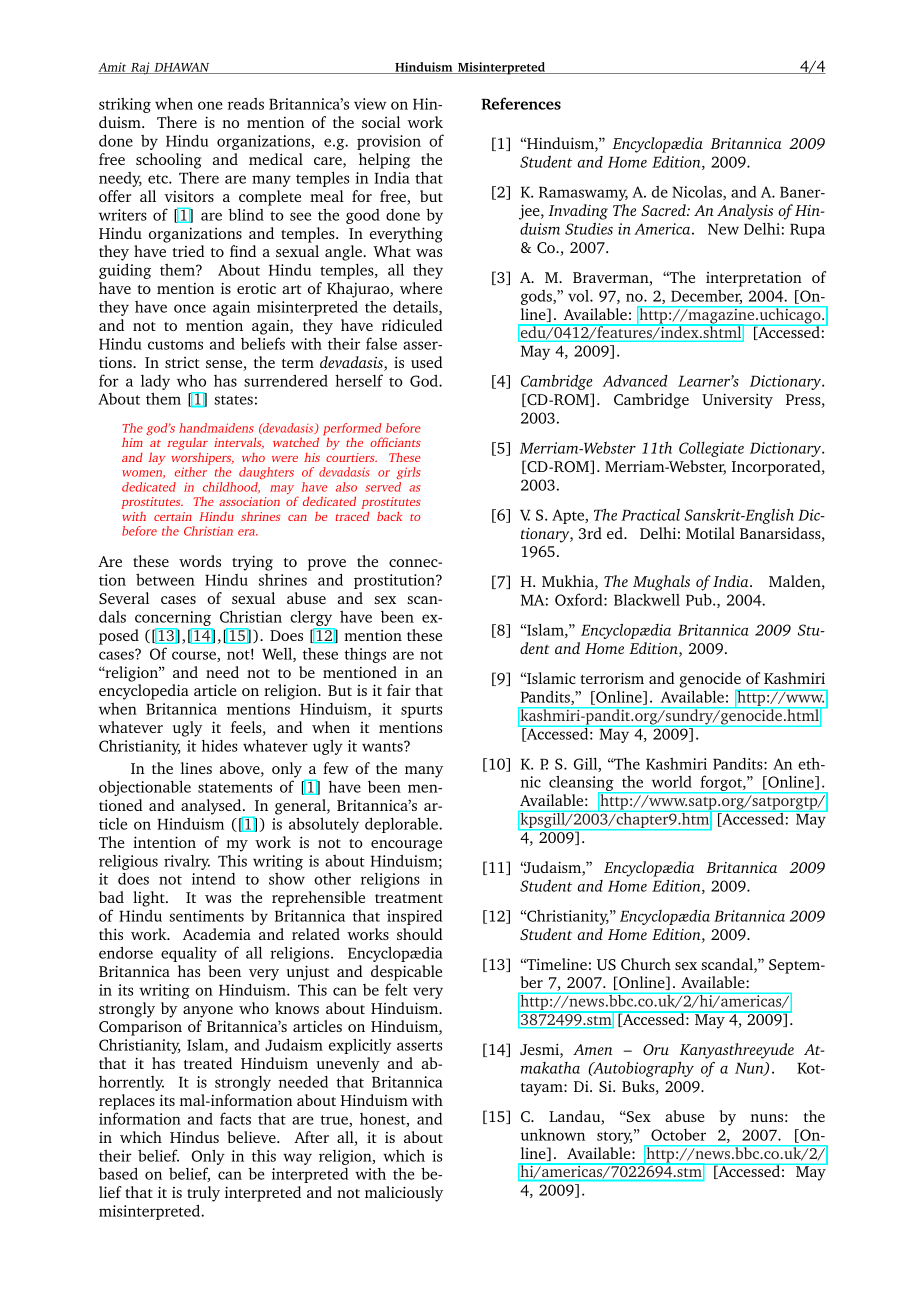 The width and height of the page is (924, 1308). Describe the element at coordinates (402, 825) in the page. I see `deplorable` at that location.
